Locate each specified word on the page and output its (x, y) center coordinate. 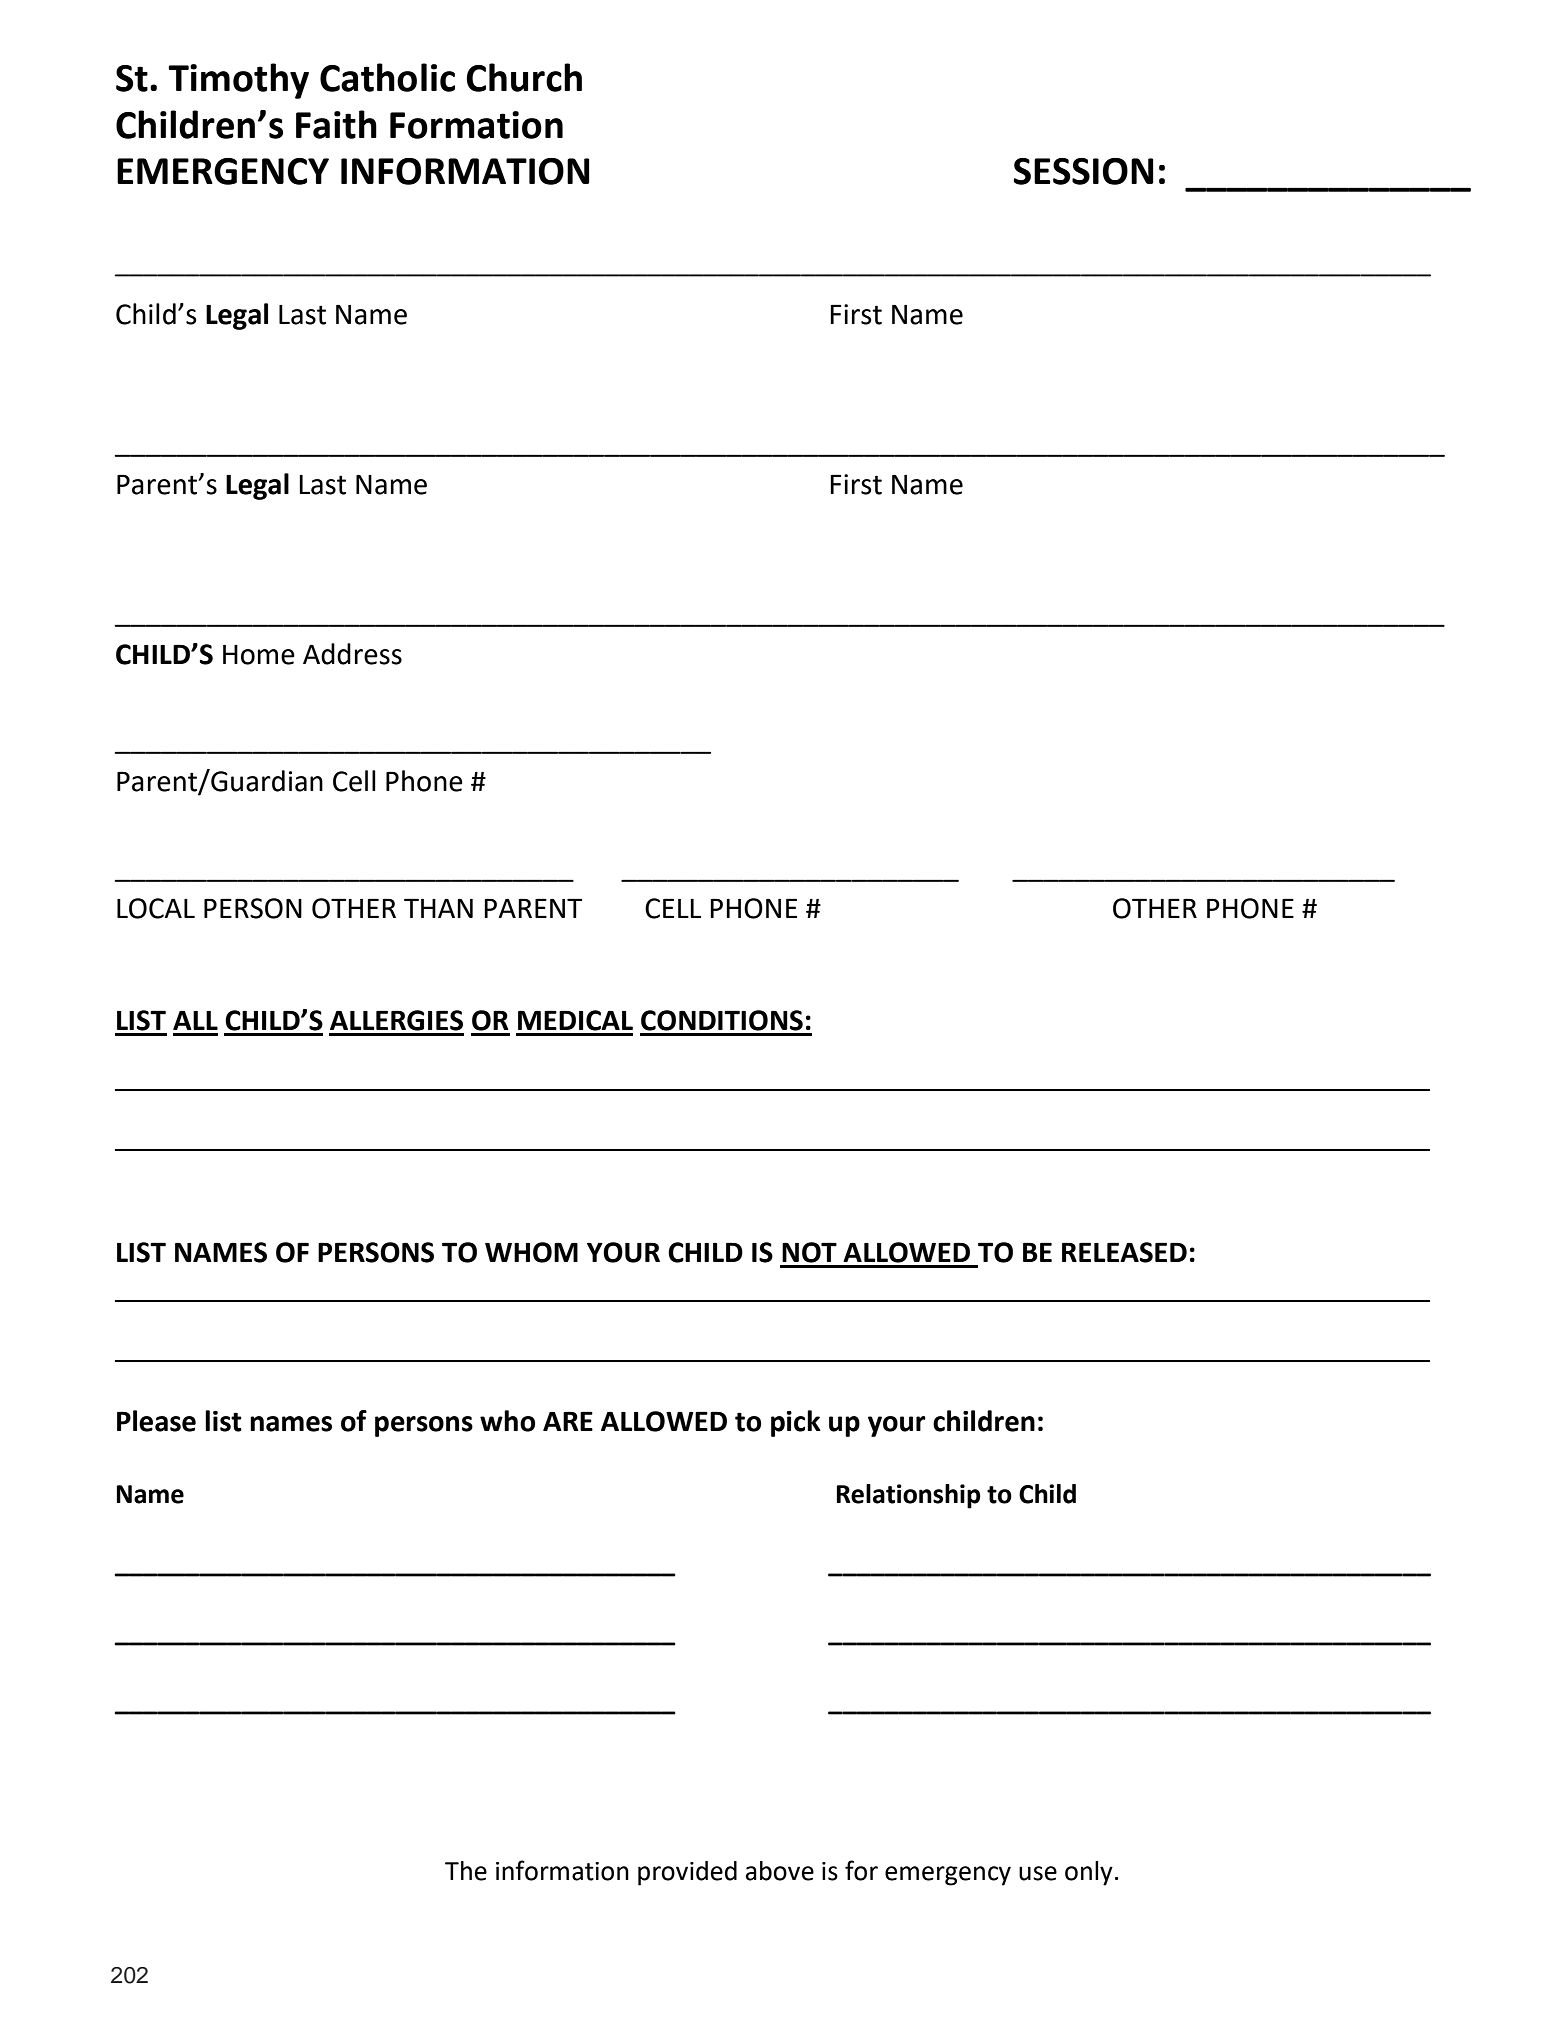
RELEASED (1124, 1252)
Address (352, 654)
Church (524, 77)
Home (259, 655)
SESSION (1083, 171)
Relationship (909, 1496)
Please (156, 1421)
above (780, 1871)
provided (687, 1873)
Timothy (238, 81)
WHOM (531, 1252)
